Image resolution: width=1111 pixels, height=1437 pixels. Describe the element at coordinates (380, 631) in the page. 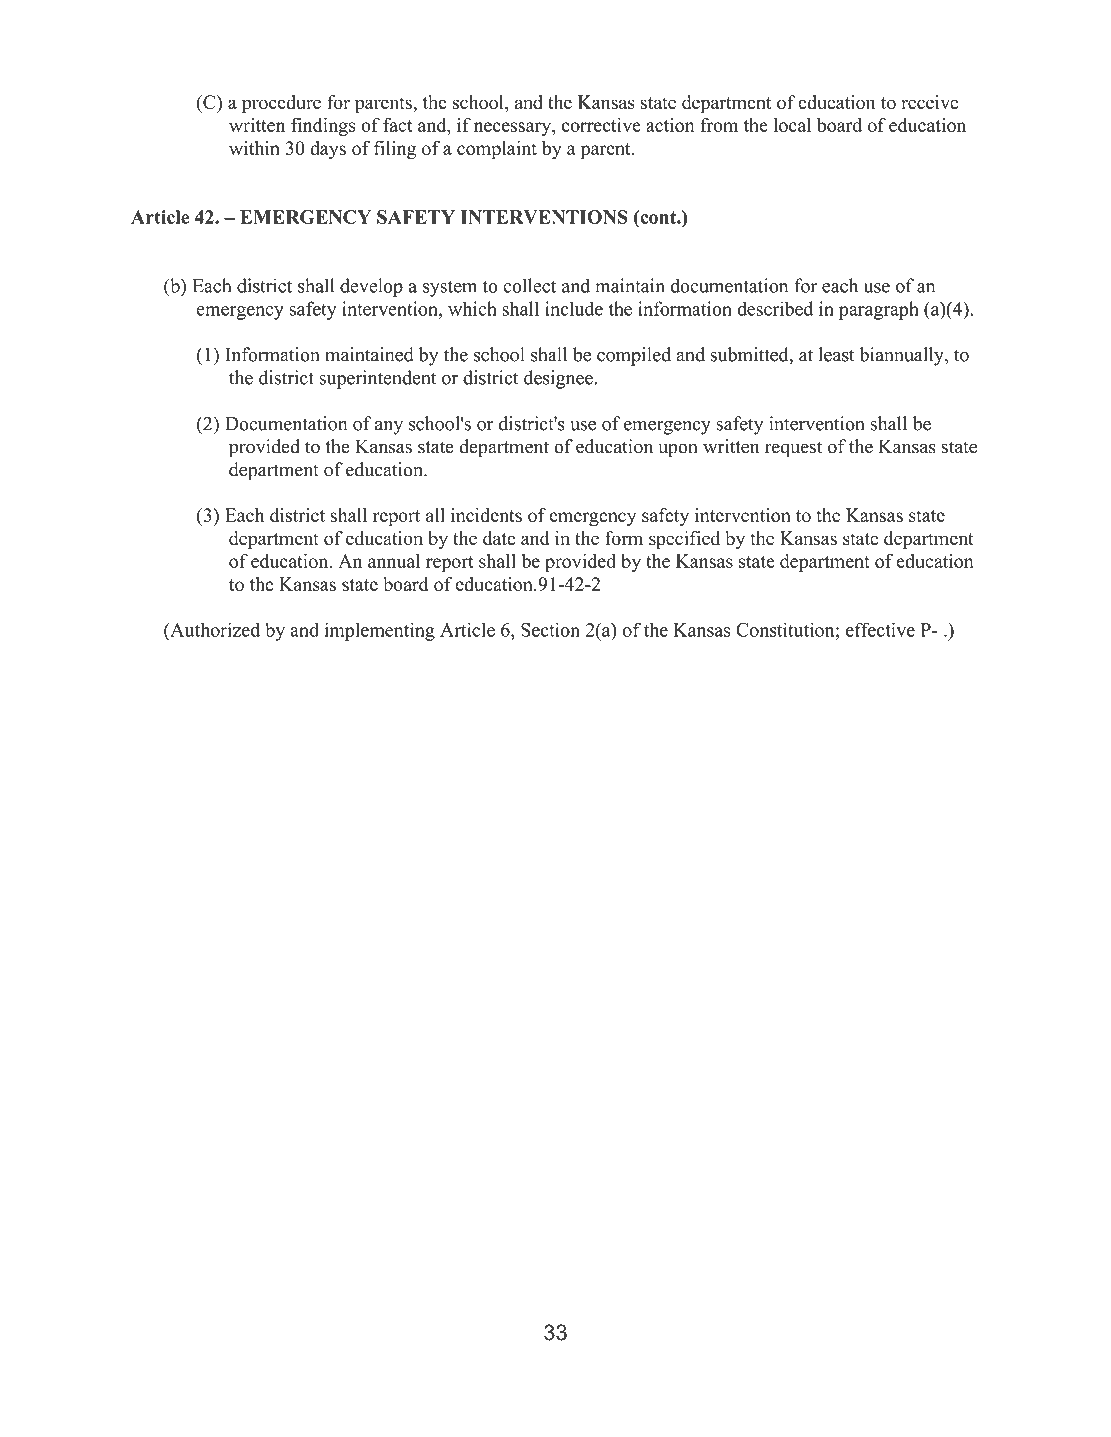

I see `implementing` at that location.
